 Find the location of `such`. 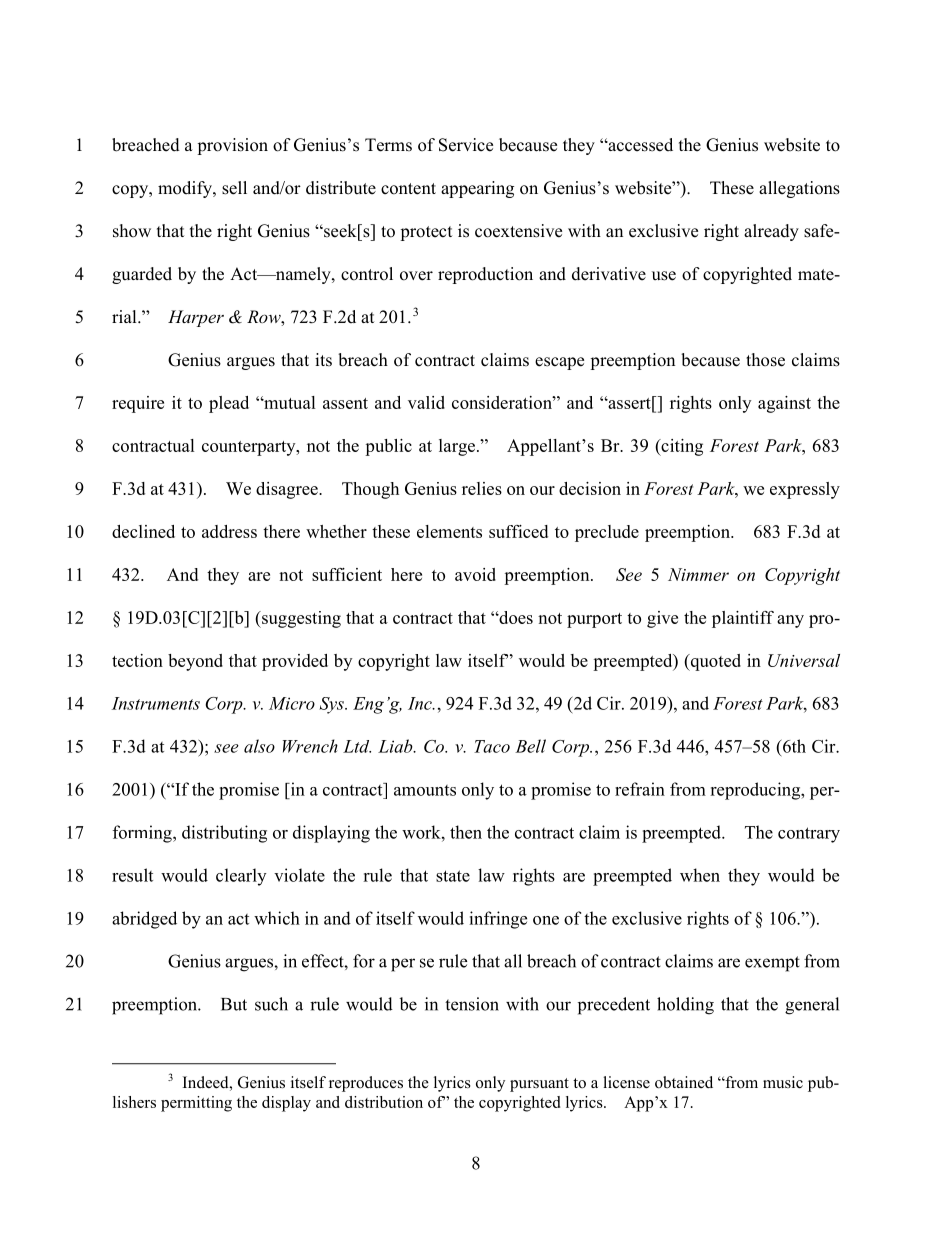

such is located at coordinates (271, 1004).
